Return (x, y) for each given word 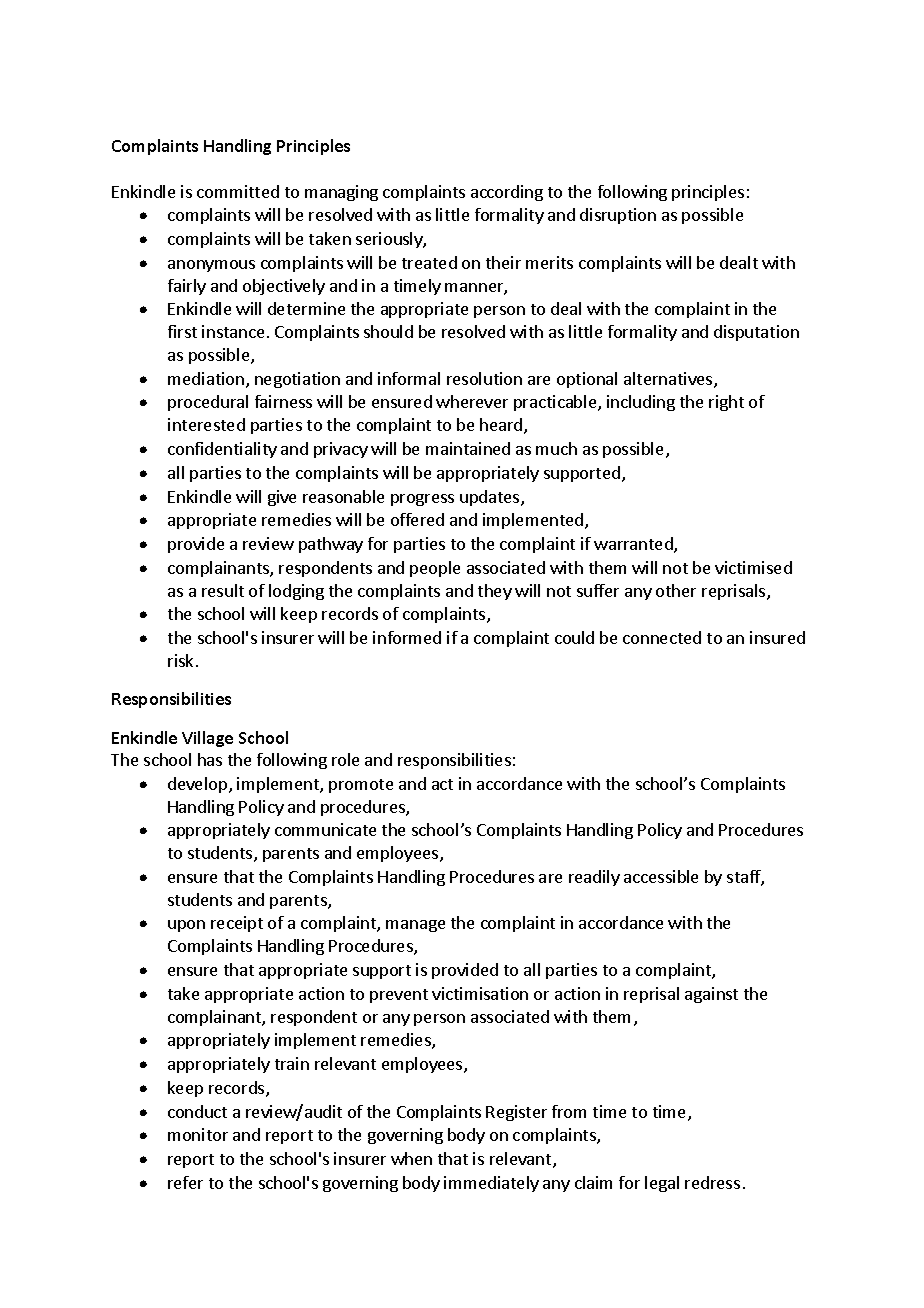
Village (207, 739)
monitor (198, 1134)
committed (238, 191)
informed (407, 637)
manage (415, 926)
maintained (468, 448)
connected (662, 637)
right (726, 403)
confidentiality (222, 450)
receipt (237, 924)
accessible (661, 876)
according (507, 193)
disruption (618, 216)
